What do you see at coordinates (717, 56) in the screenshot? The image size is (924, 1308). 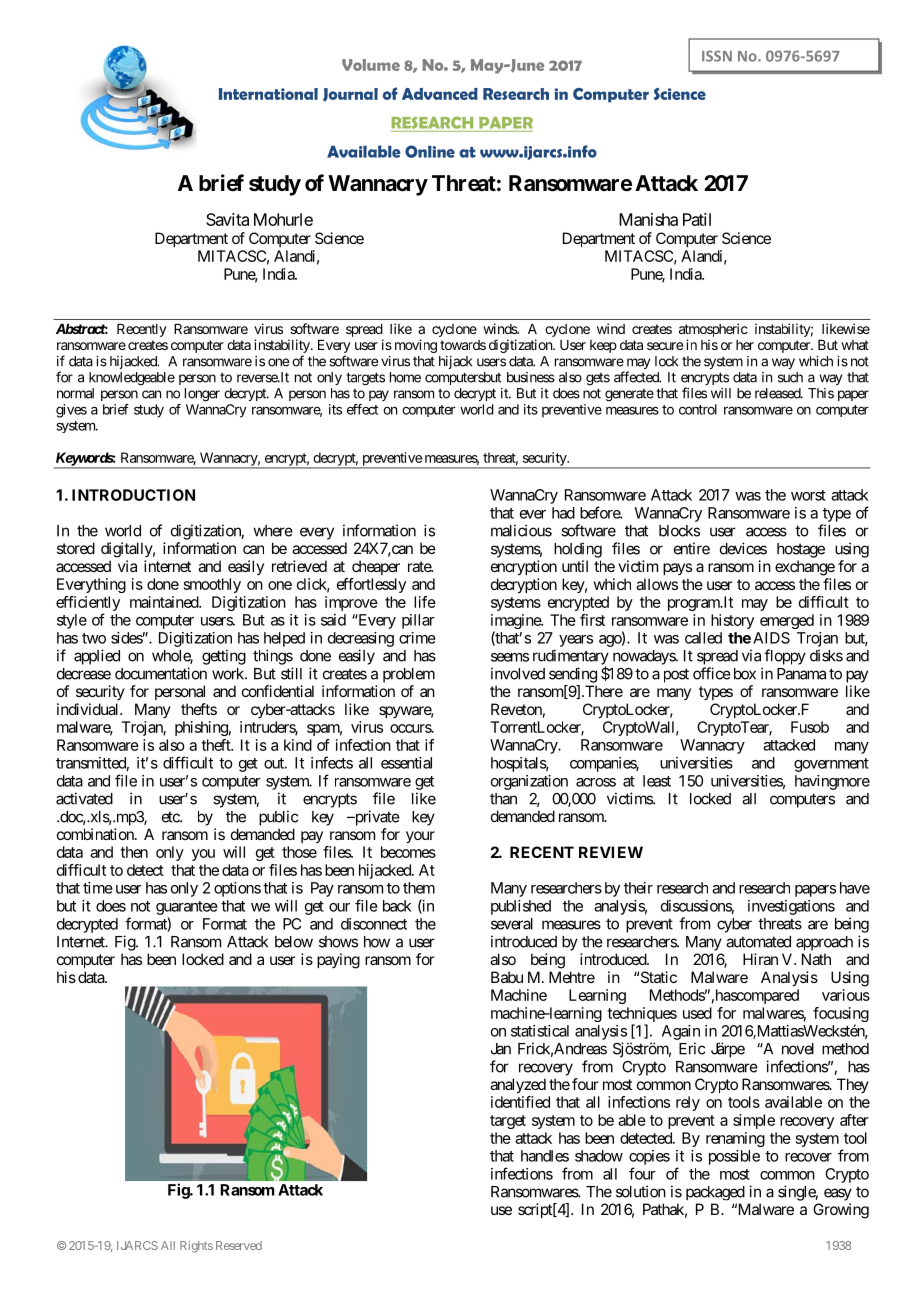 I see `ISSN` at bounding box center [717, 56].
